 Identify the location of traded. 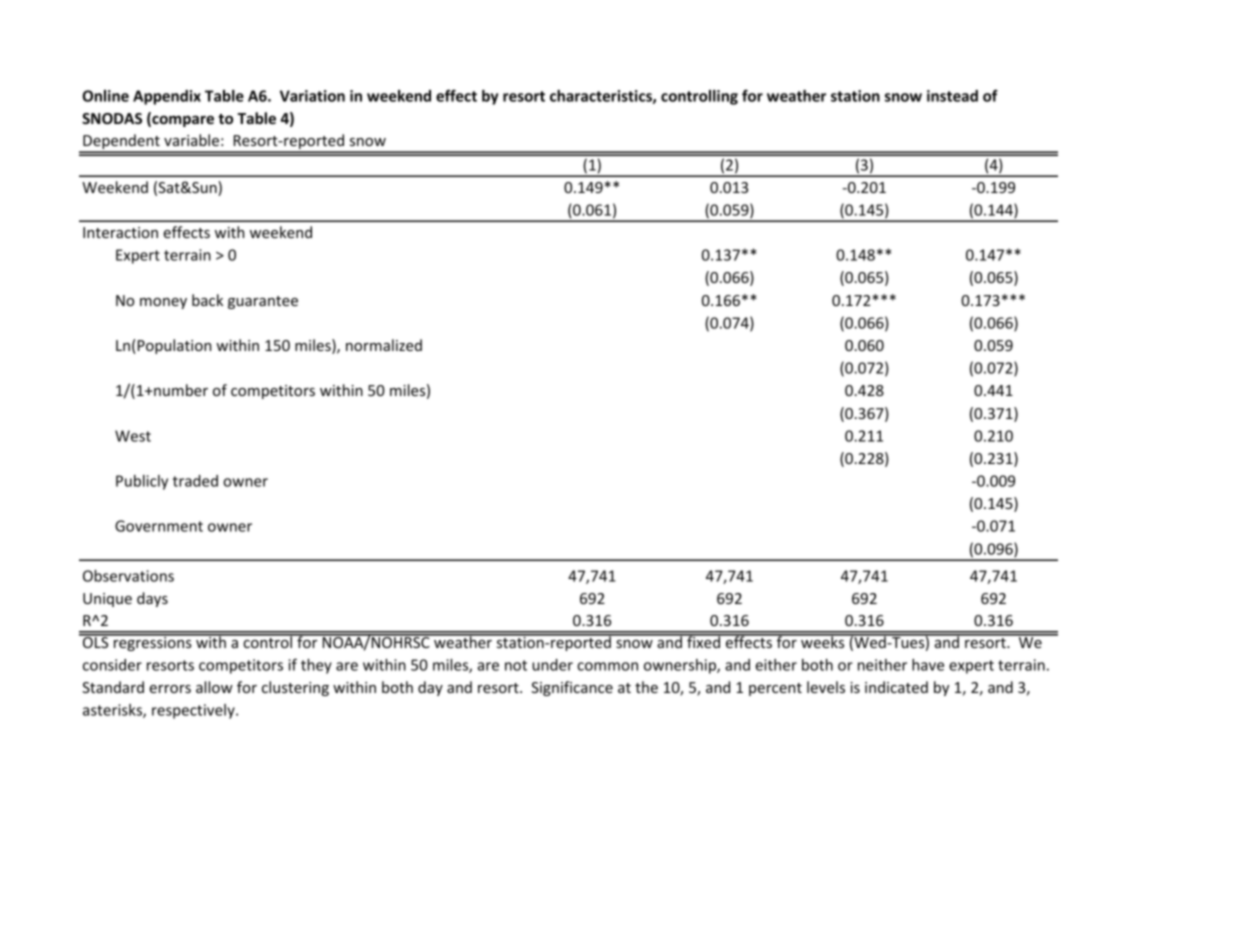
(195, 481).
